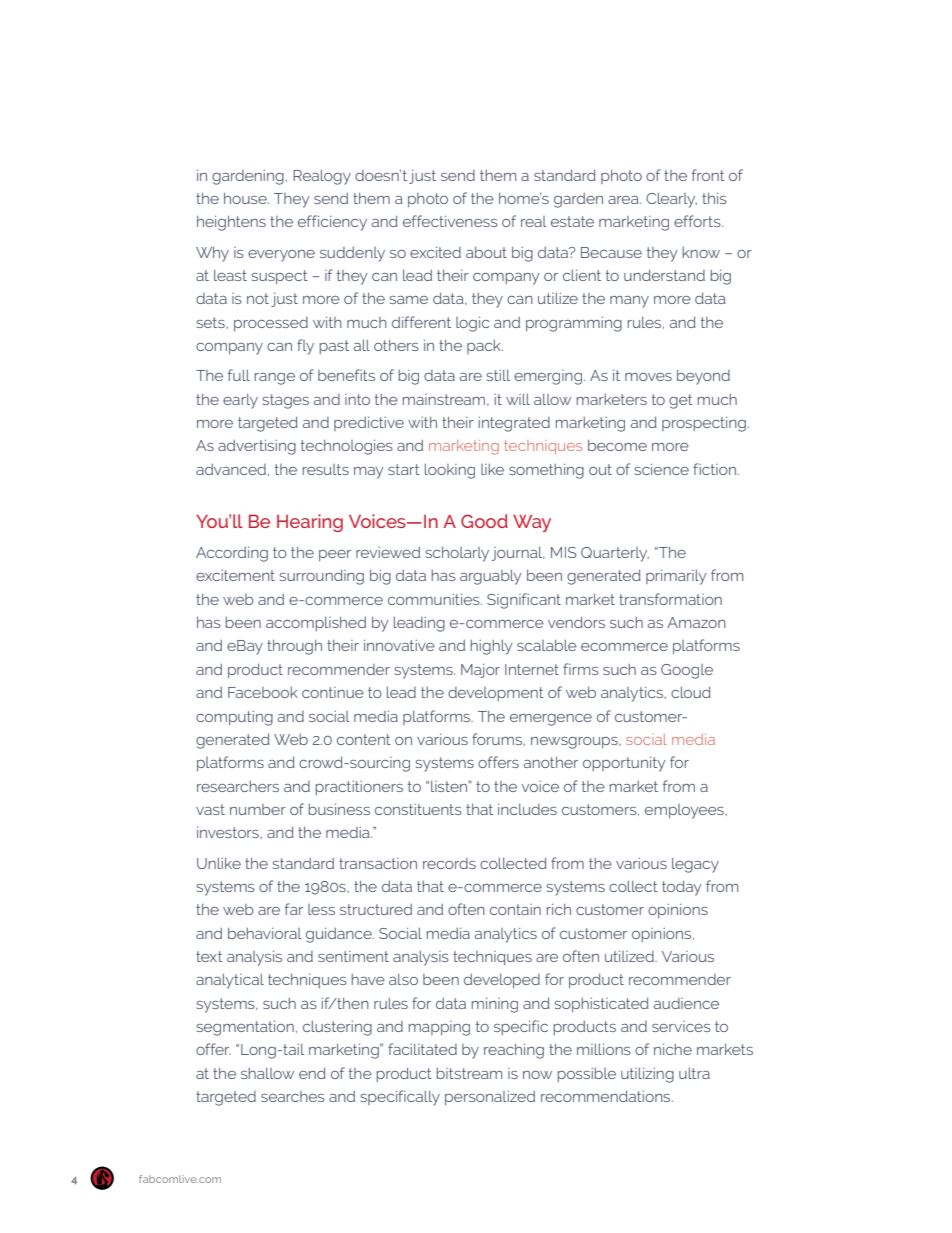 This screenshot has width=952, height=1233. What do you see at coordinates (246, 198) in the screenshot?
I see `house` at bounding box center [246, 198].
